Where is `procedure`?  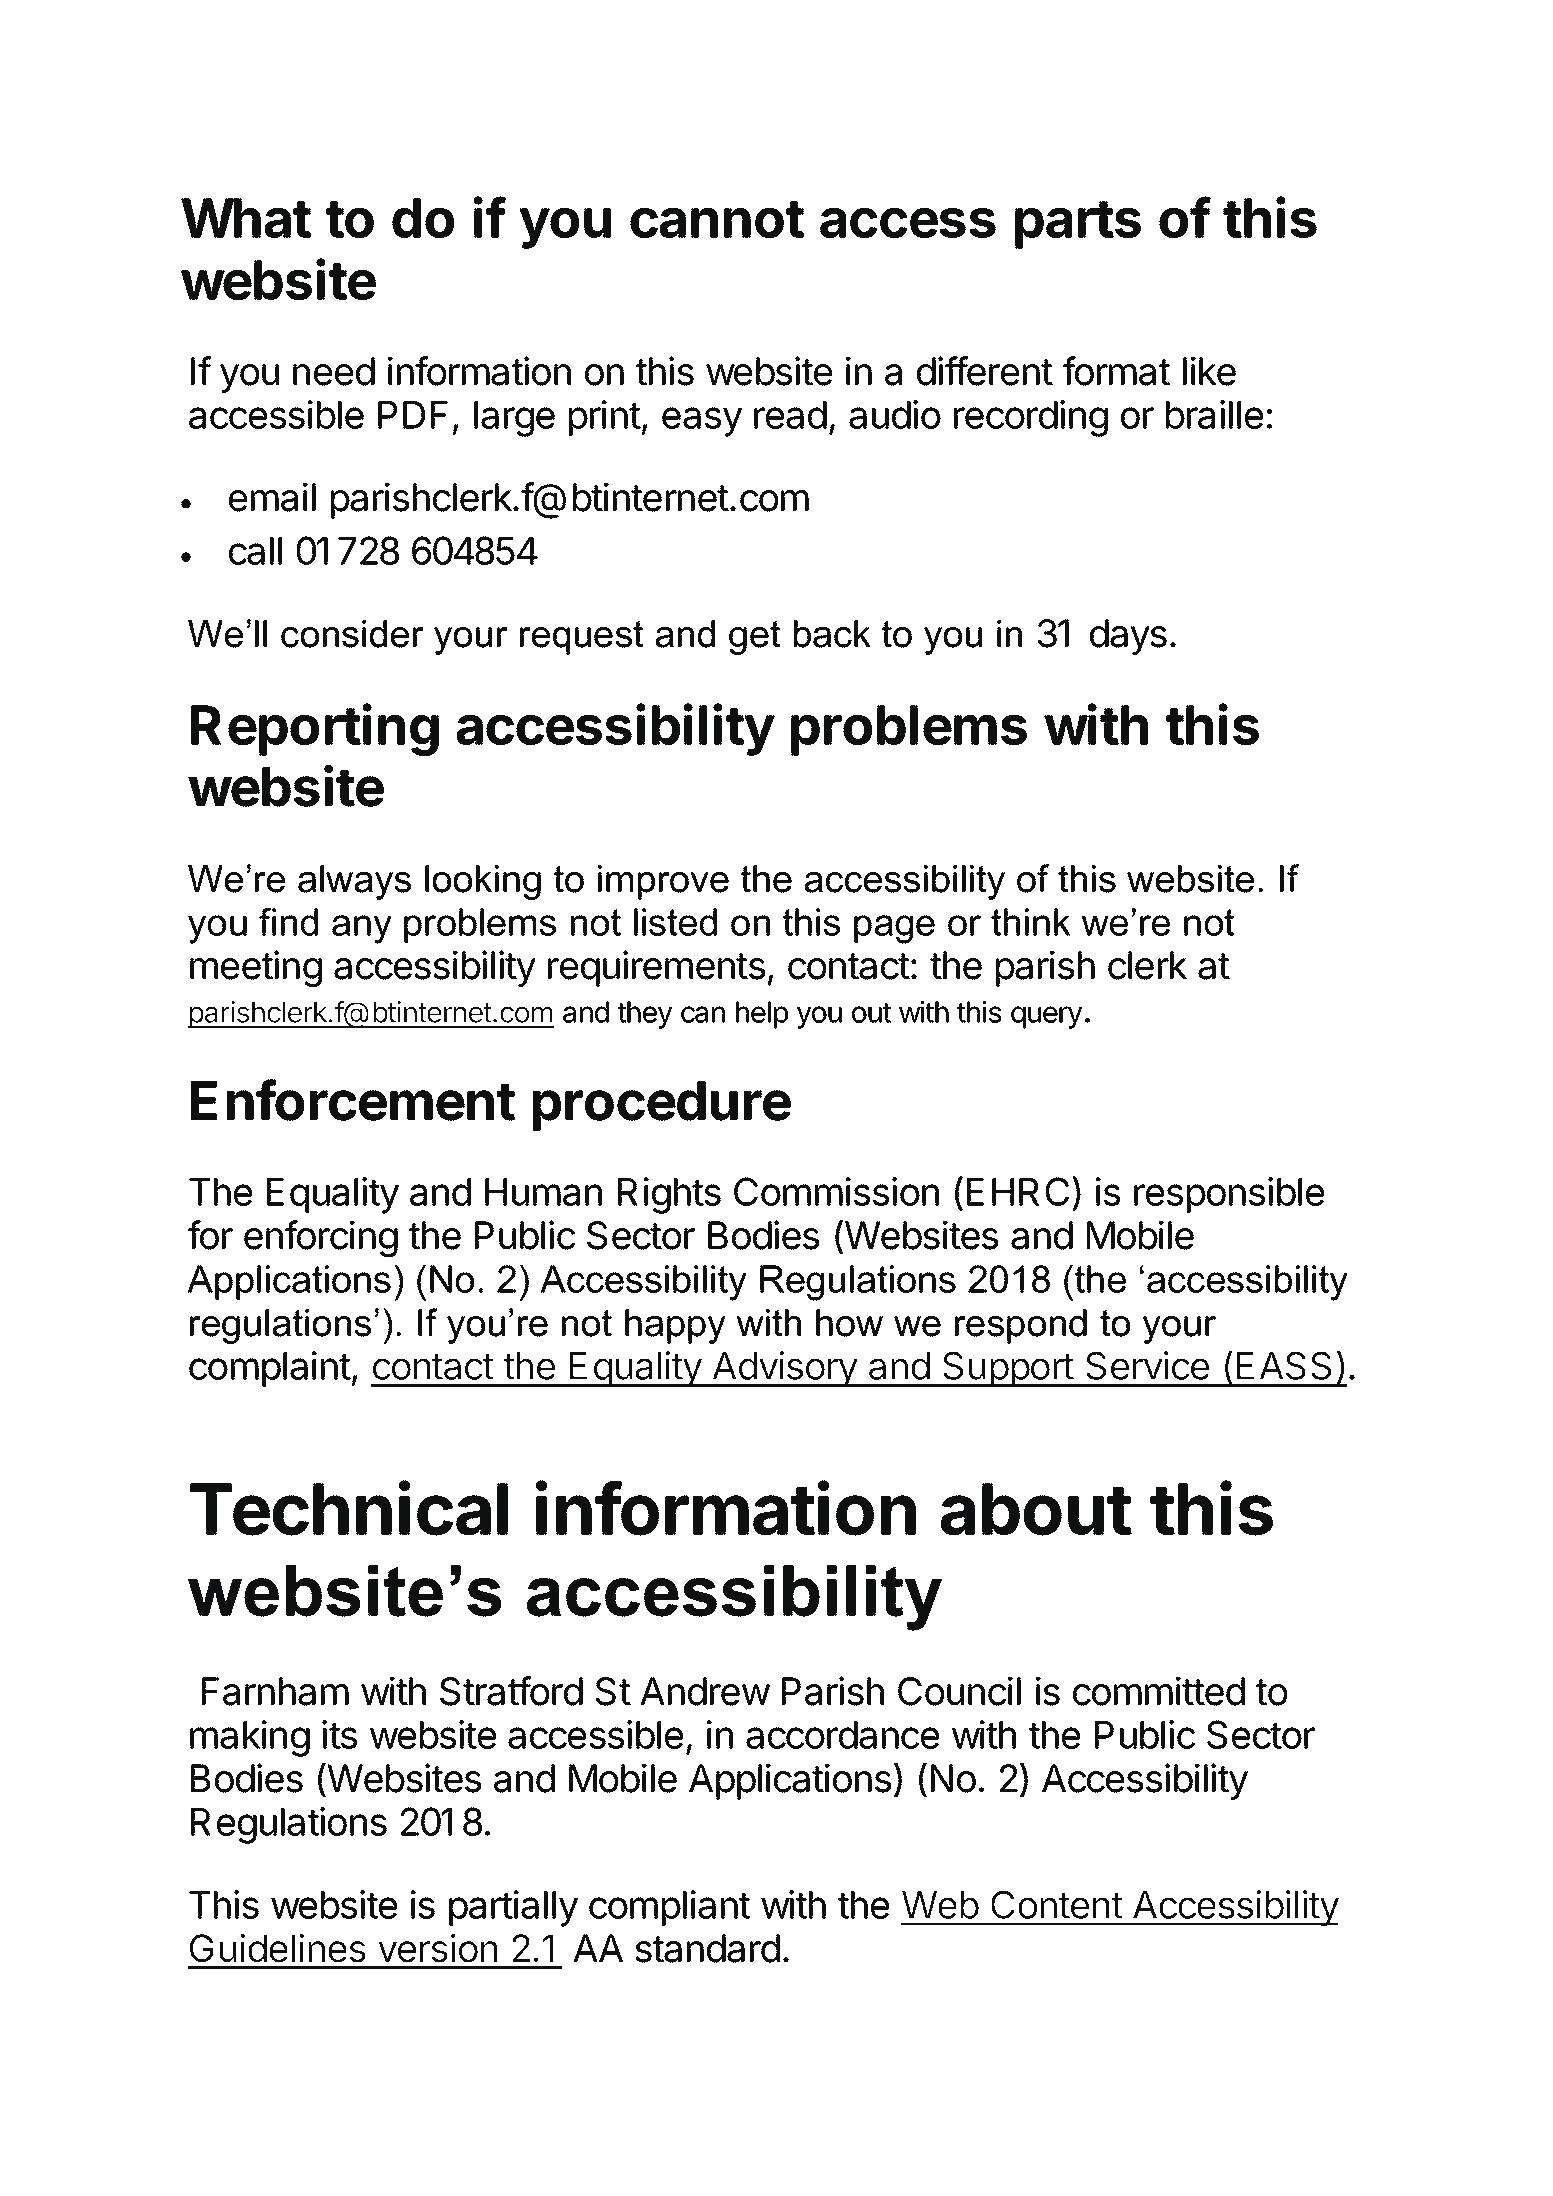 procedure is located at coordinates (662, 1106).
